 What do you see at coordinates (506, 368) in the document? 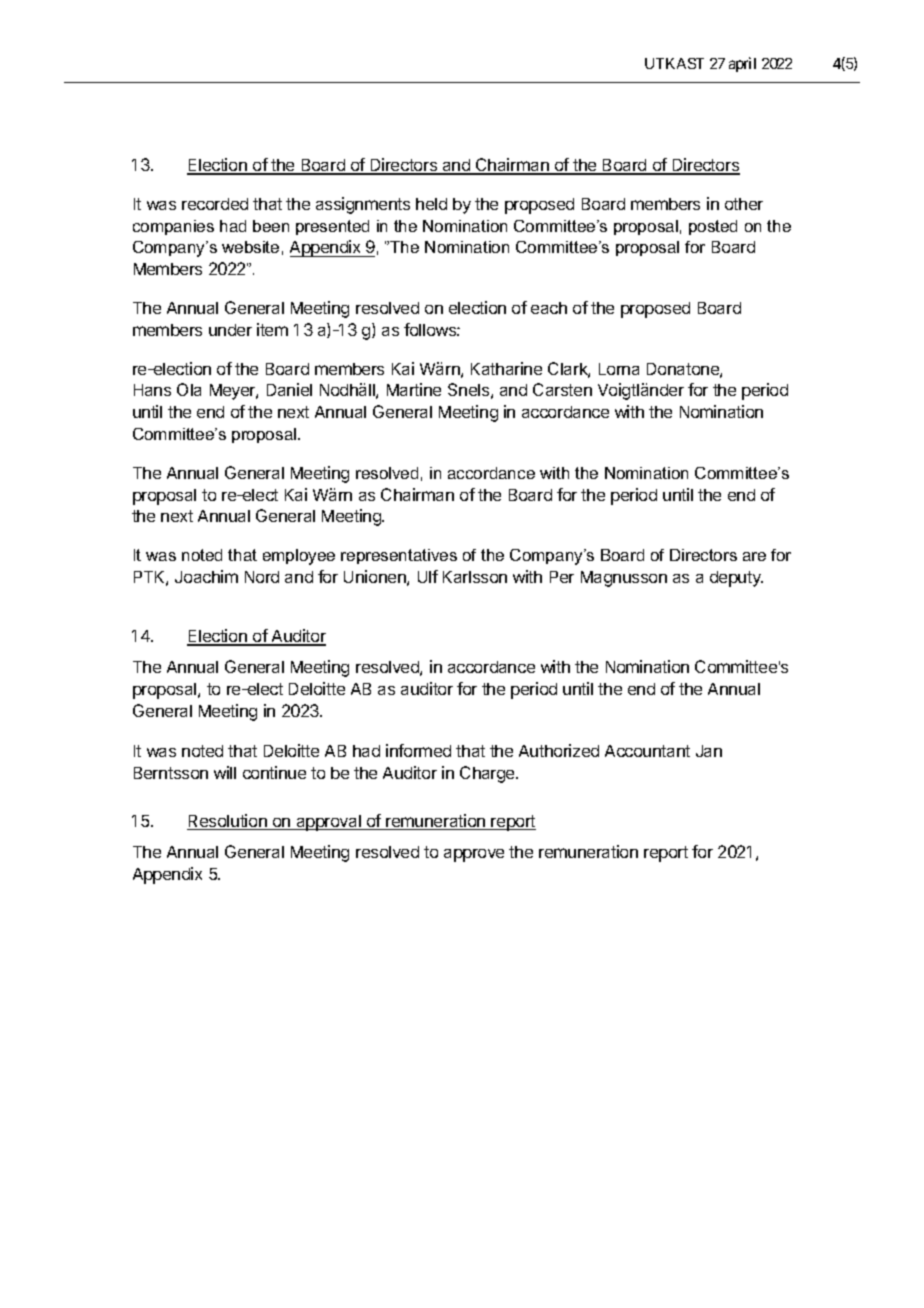
I see `Katharine` at bounding box center [506, 368].
